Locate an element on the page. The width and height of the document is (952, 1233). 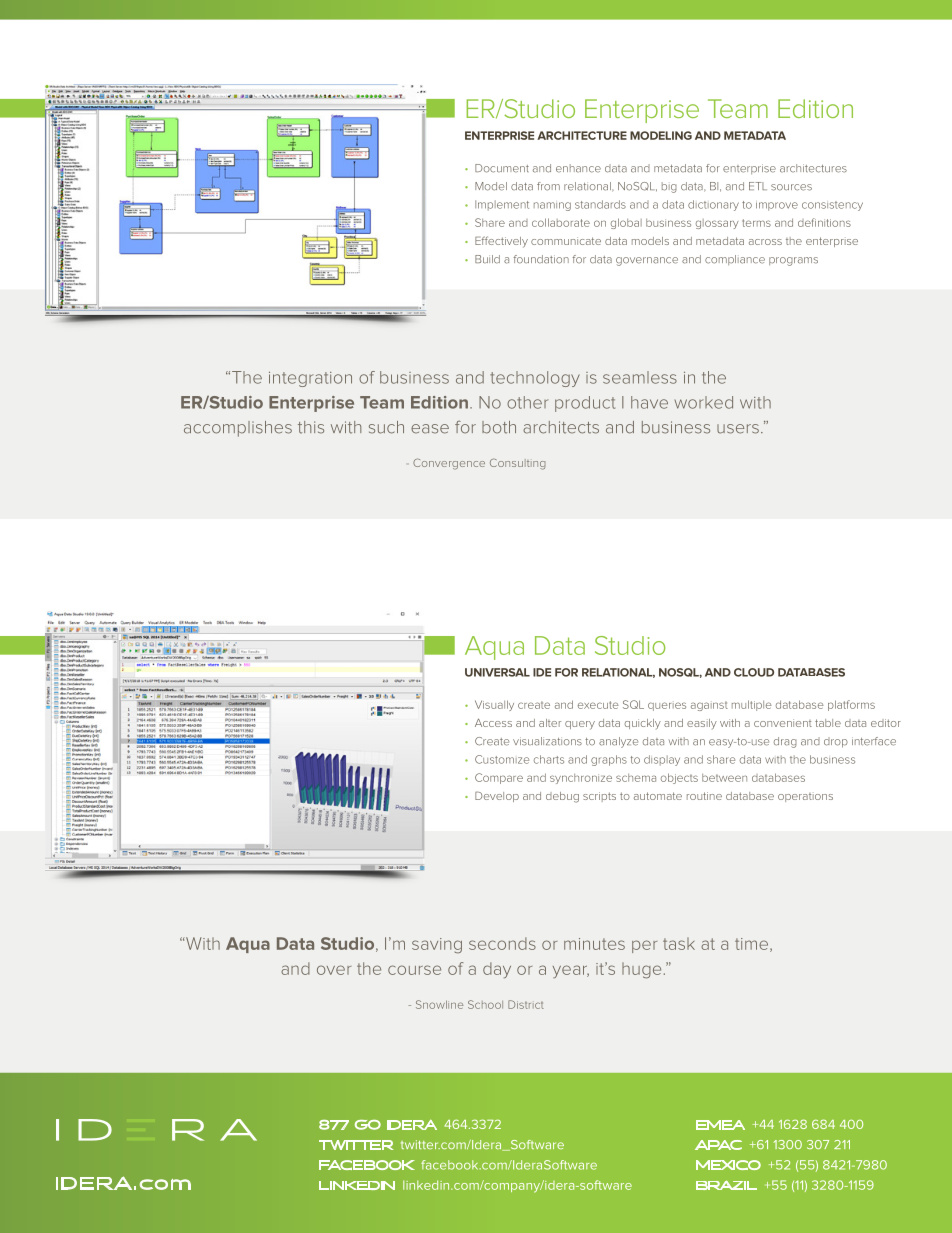
debug is located at coordinates (562, 797).
